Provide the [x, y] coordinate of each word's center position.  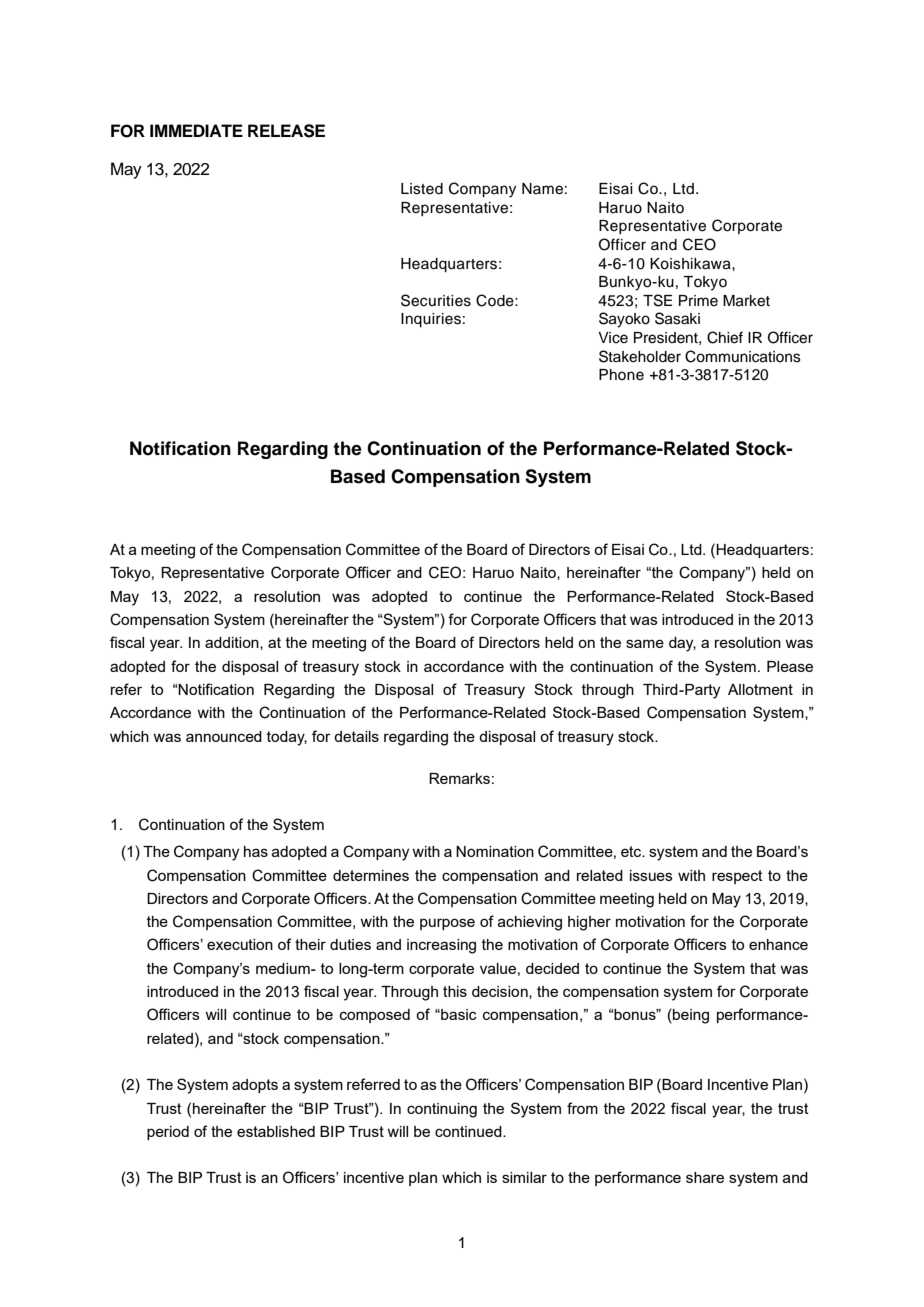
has [256, 851]
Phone [621, 375]
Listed [422, 189]
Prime [698, 301]
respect [737, 877]
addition [233, 643]
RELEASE [286, 131]
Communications [743, 356]
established [276, 1131]
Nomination [495, 851]
